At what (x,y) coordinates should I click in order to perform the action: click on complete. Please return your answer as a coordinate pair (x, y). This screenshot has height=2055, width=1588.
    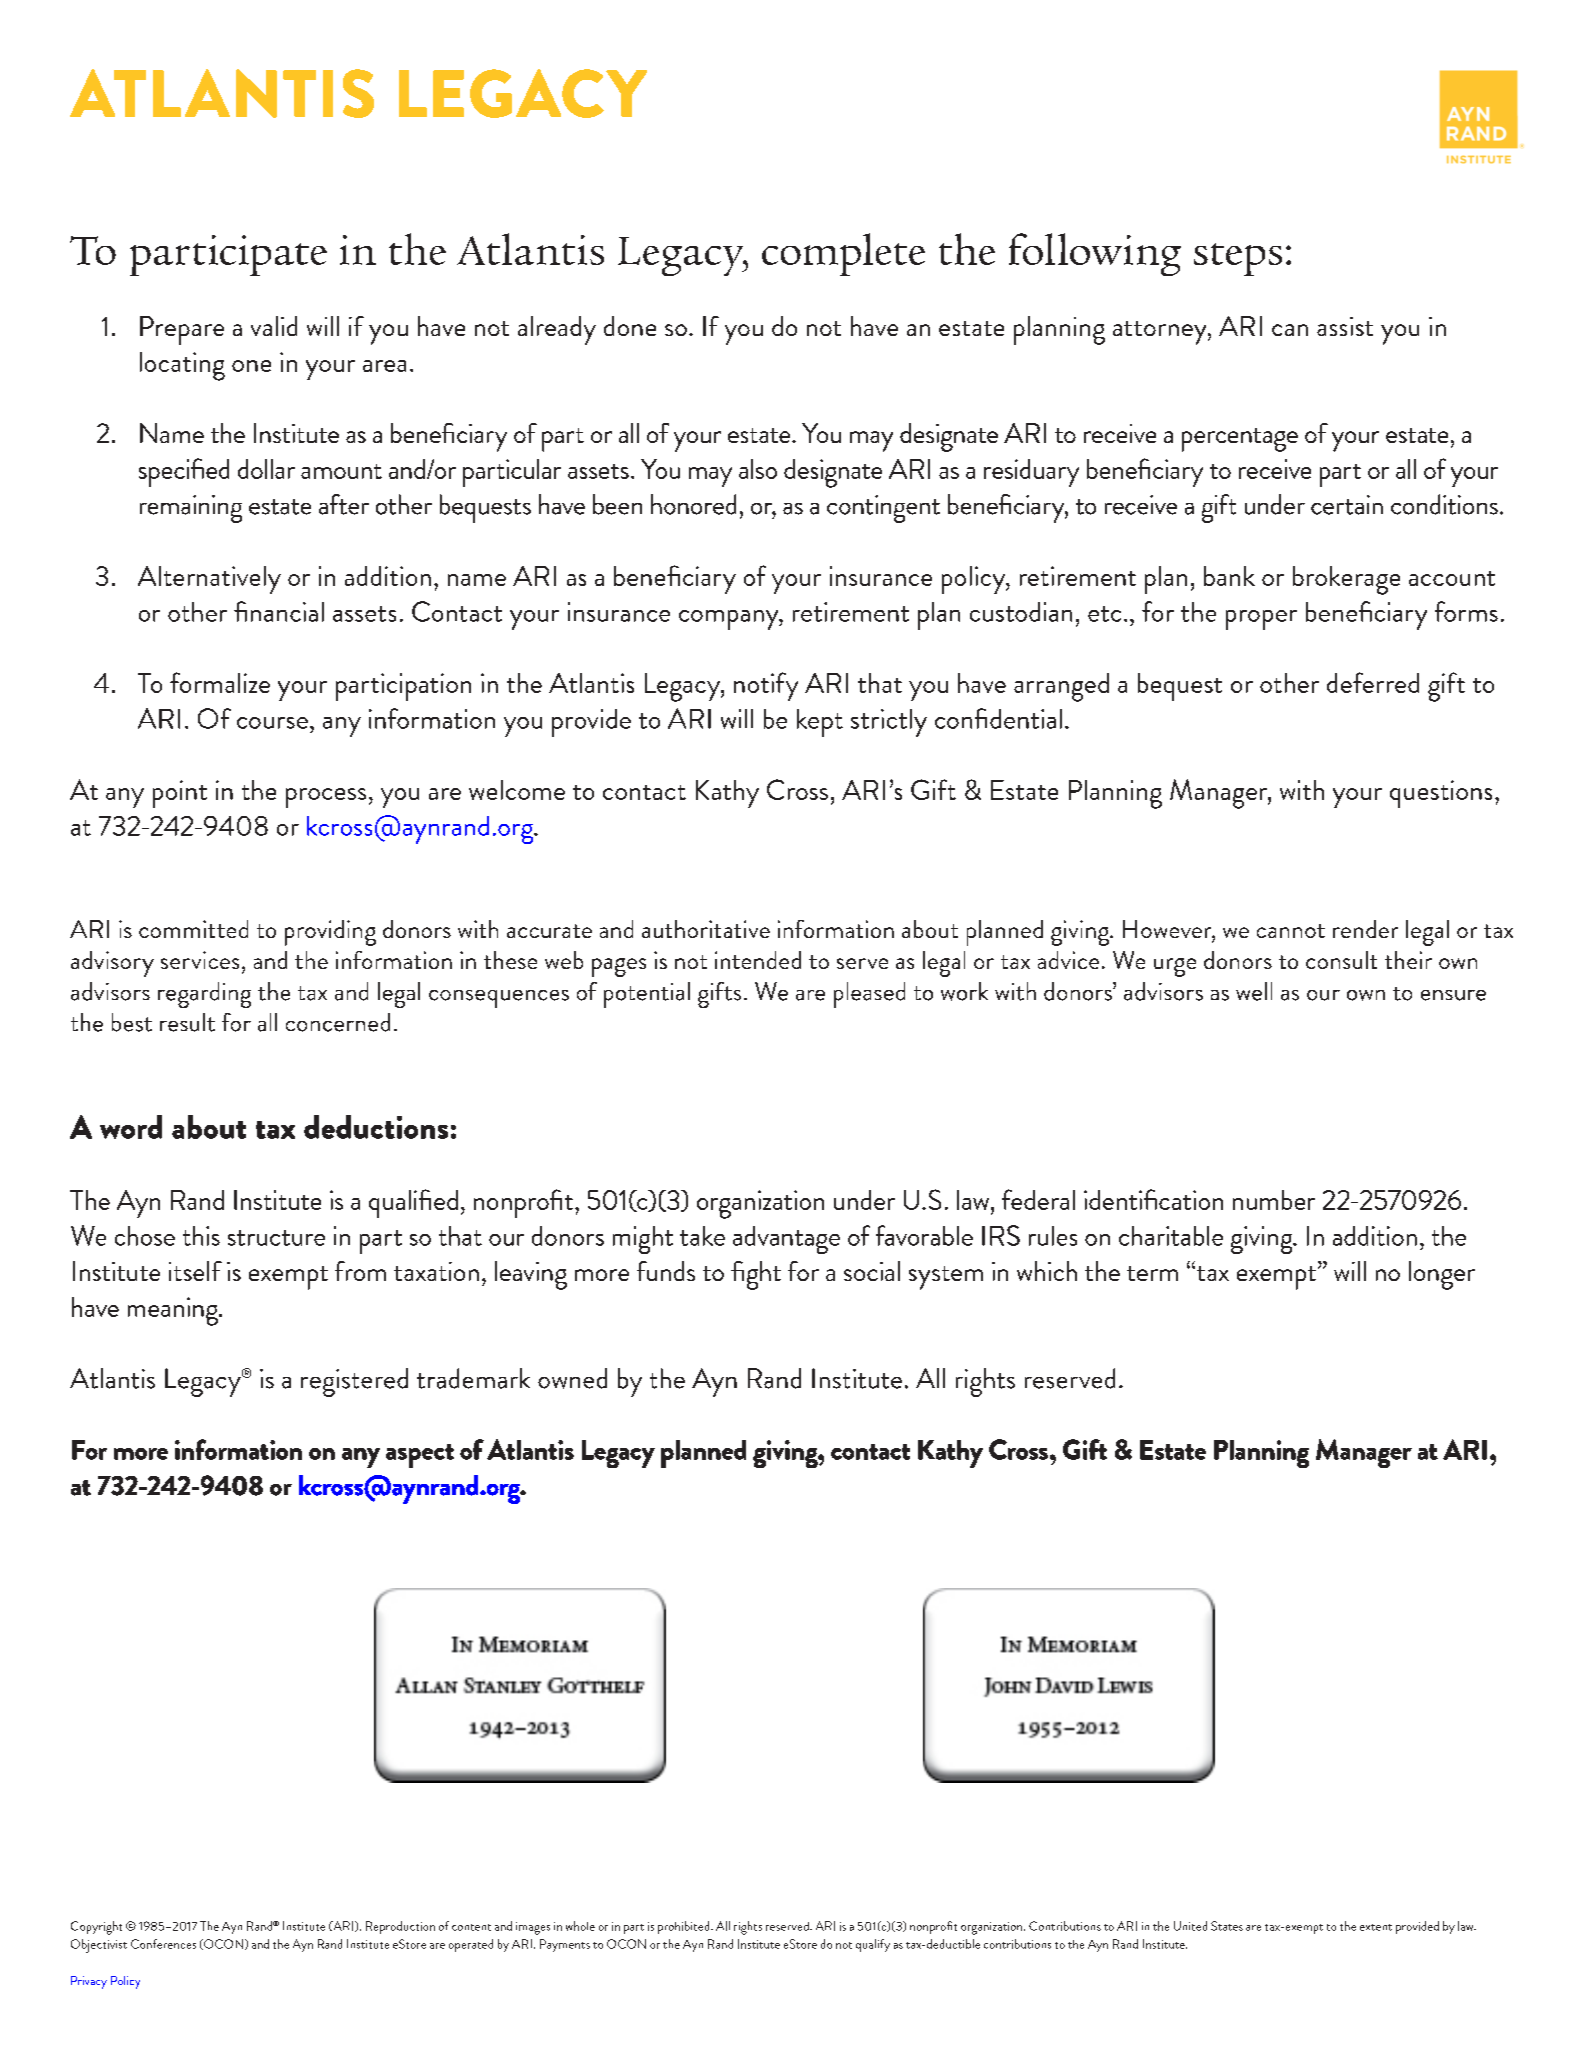
    Looking at the image, I should click on (843, 254).
